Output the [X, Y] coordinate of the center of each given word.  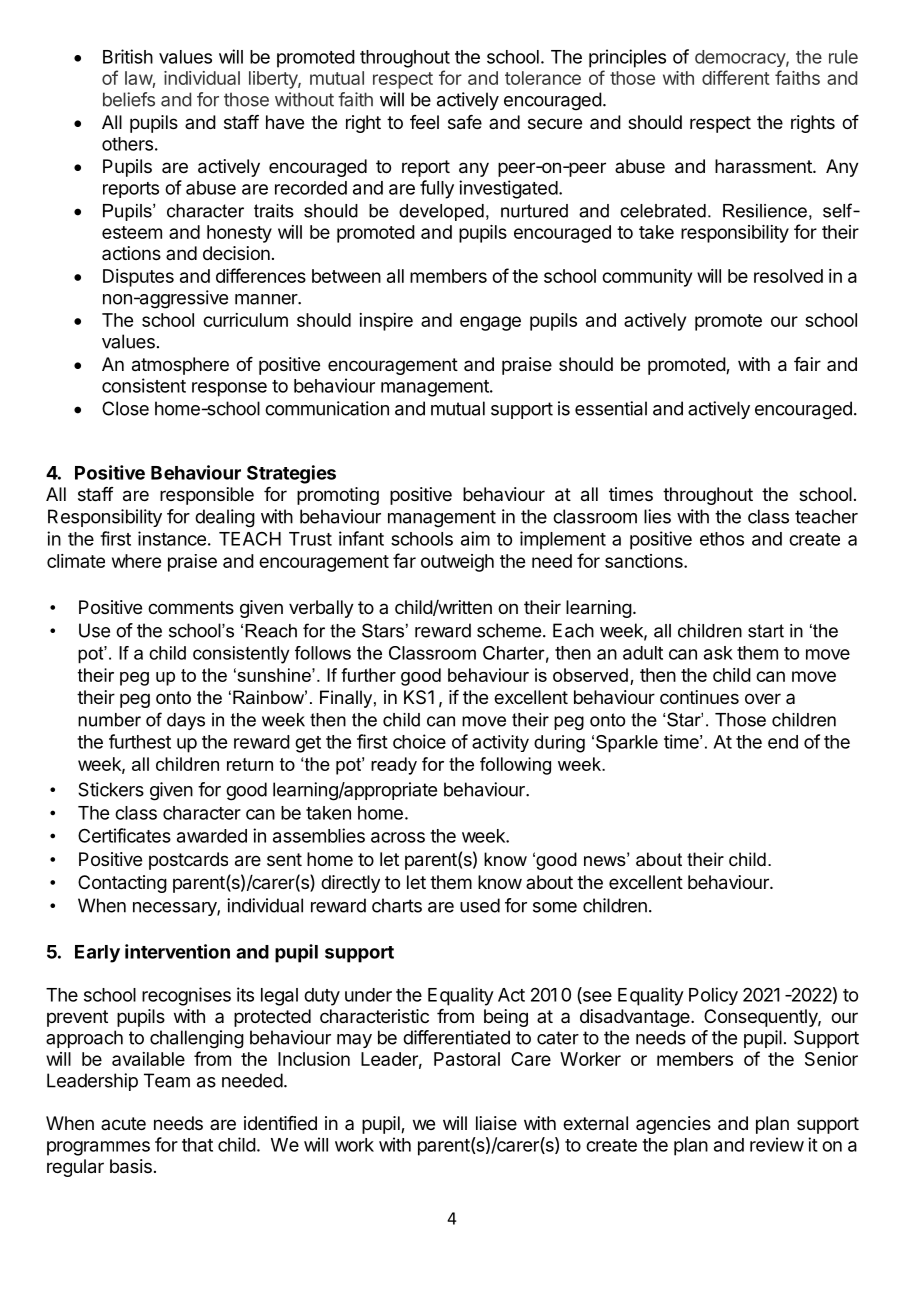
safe [465, 122]
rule [843, 57]
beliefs [129, 99]
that [197, 1145]
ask [718, 653]
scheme [509, 630]
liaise [496, 1123]
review [777, 1144]
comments [191, 607]
